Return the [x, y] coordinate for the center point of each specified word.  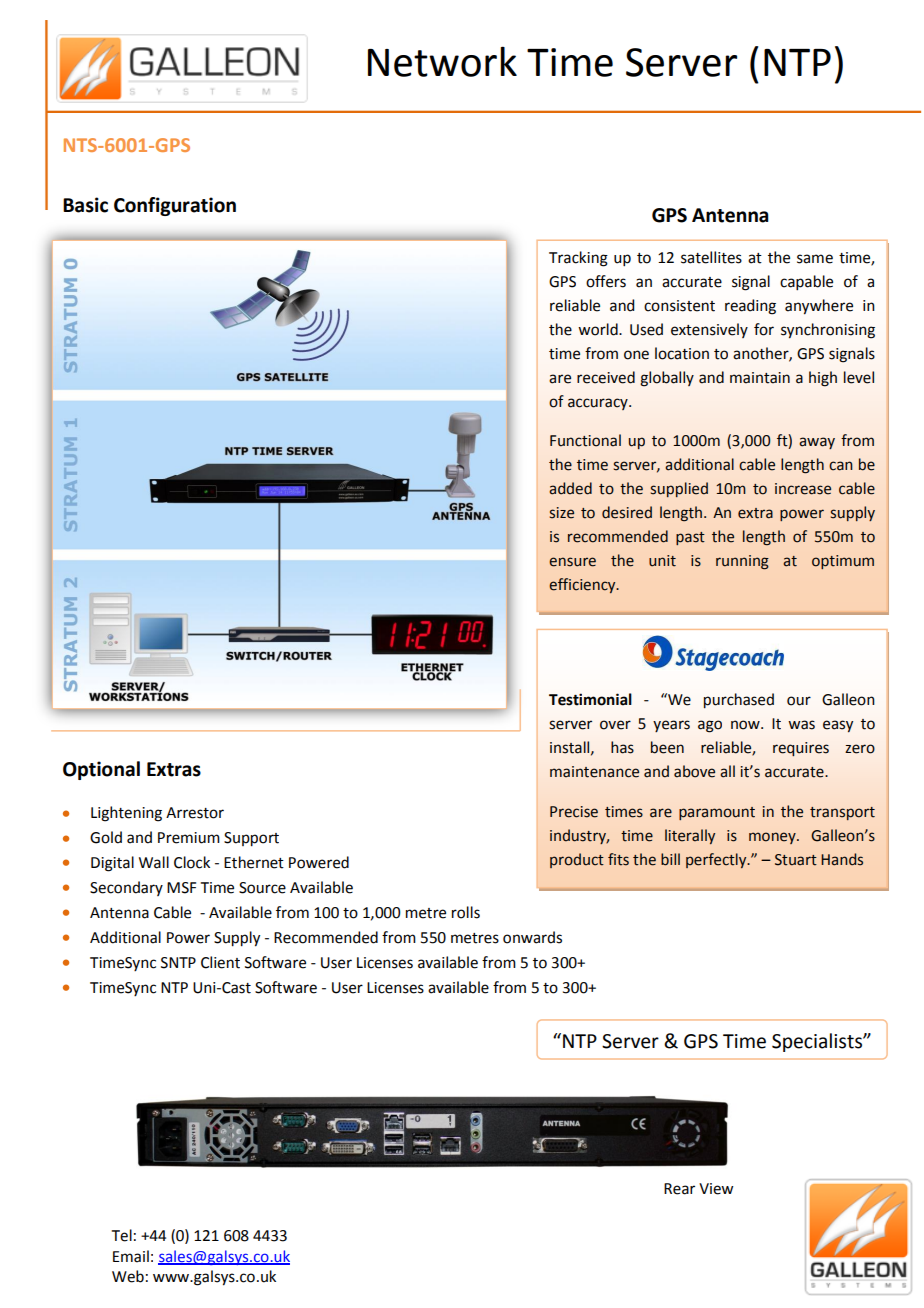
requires [801, 749]
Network [442, 61]
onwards [532, 937]
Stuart [796, 860]
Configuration [175, 206]
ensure [572, 562]
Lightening [126, 814]
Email [131, 1256]
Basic [85, 205]
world [599, 329]
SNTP [178, 963]
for [764, 329]
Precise [574, 812]
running [742, 562]
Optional [101, 770]
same [815, 259]
